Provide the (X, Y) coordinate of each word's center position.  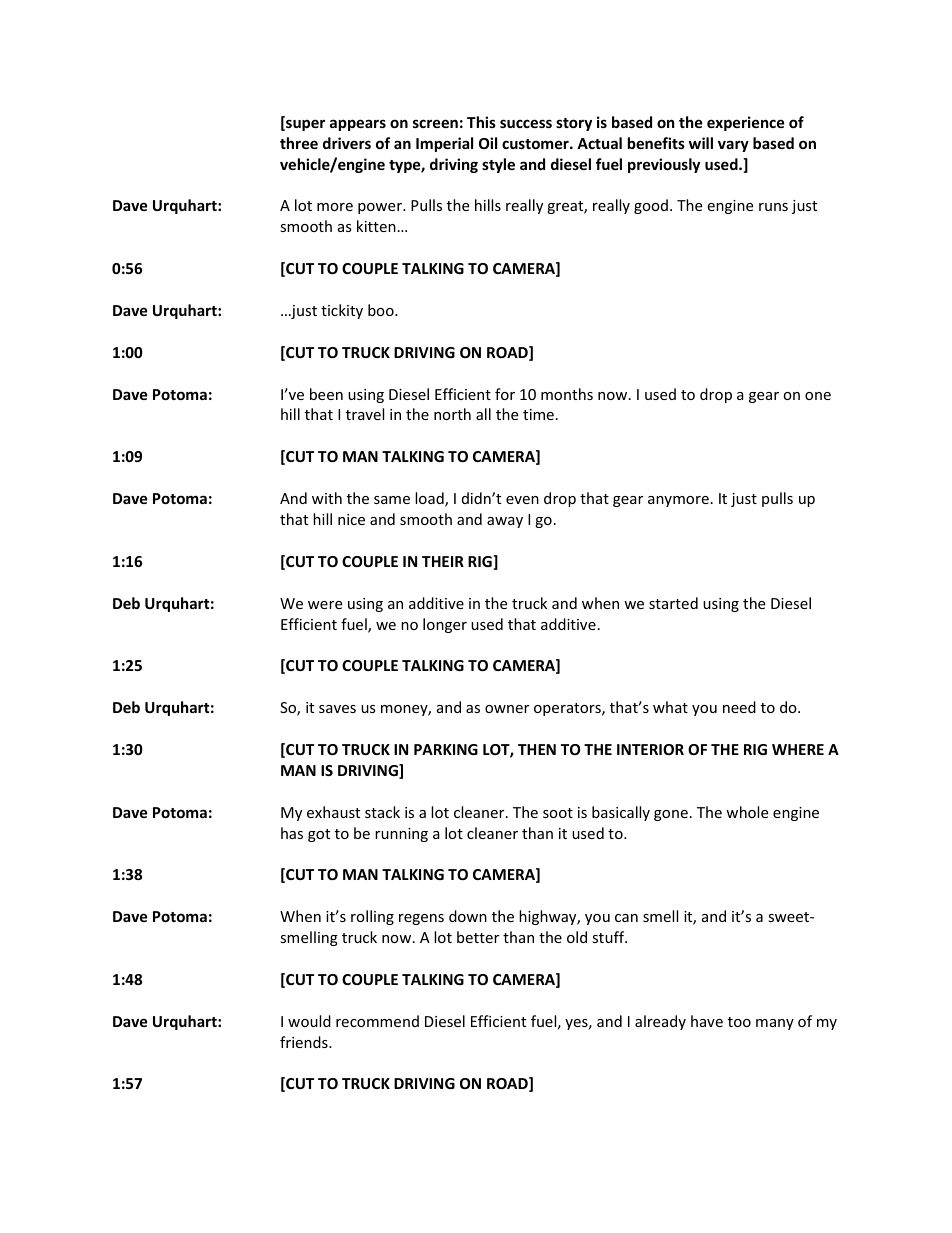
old (577, 937)
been (326, 394)
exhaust (333, 812)
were (325, 605)
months (567, 394)
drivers (347, 143)
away (505, 522)
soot (558, 813)
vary (733, 146)
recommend (377, 1021)
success (526, 123)
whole (747, 812)
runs (773, 207)
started (673, 603)
